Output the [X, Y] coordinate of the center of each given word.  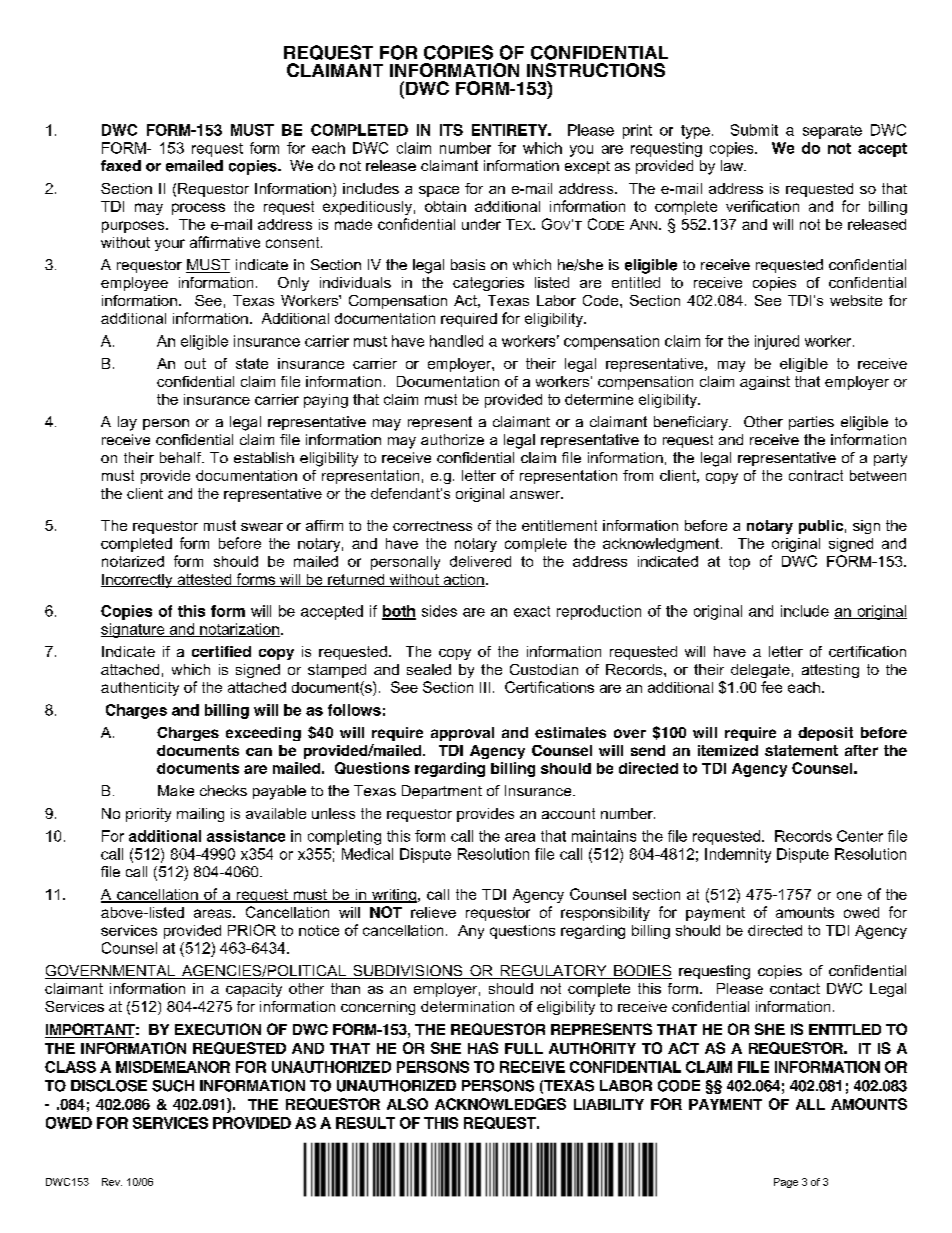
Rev [112, 1182]
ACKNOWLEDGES [500, 1104]
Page [786, 1183]
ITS [451, 130]
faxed [121, 166]
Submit [754, 130]
